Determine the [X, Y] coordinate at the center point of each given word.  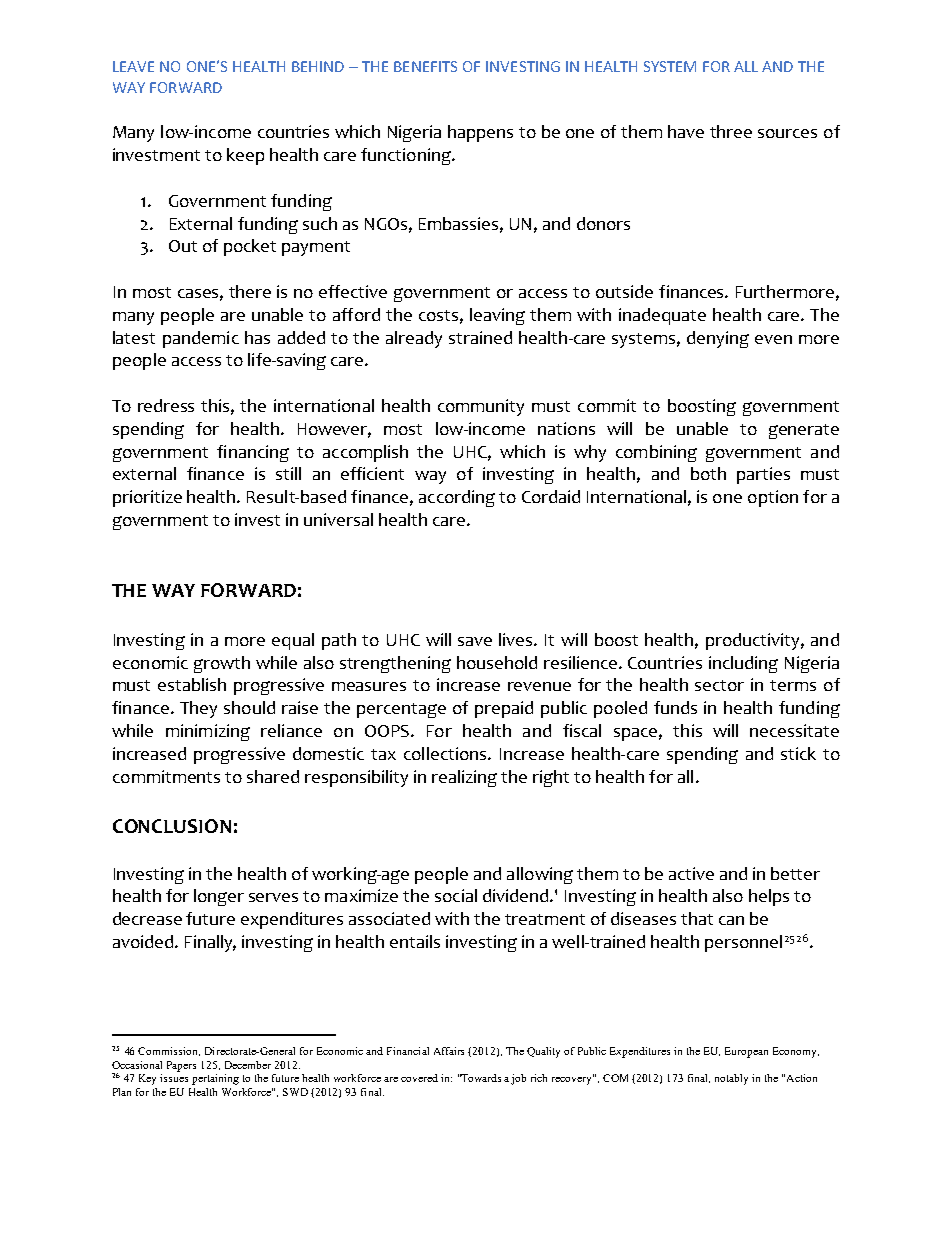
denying [718, 339]
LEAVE [133, 66]
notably [731, 1079]
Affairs [449, 1051]
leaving [497, 316]
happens [480, 133]
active [691, 873]
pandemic [201, 339]
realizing [464, 778]
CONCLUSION [172, 826]
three [731, 131]
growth [222, 664]
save [475, 641]
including [743, 664]
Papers [181, 1066]
